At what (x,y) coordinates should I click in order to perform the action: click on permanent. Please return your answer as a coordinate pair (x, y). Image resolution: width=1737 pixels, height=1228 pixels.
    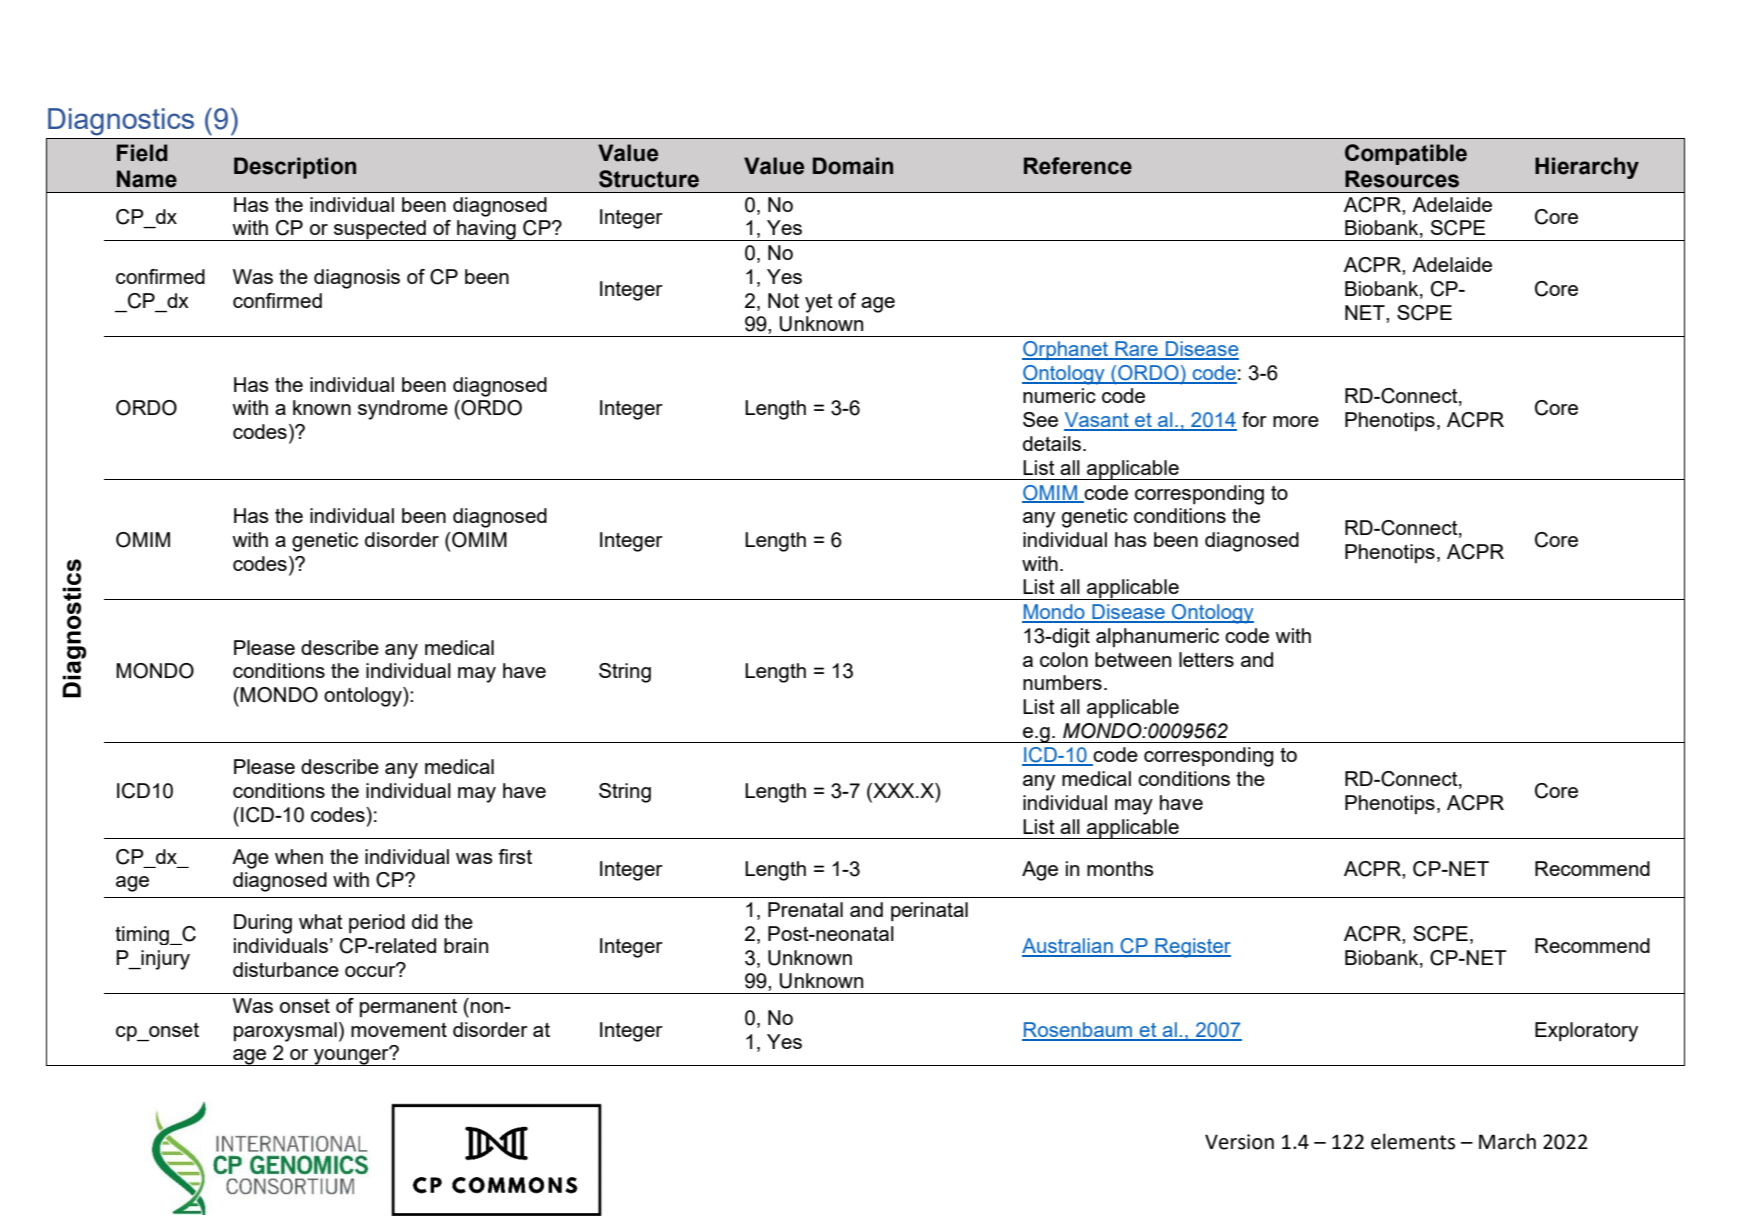
    Looking at the image, I should click on (408, 1008).
